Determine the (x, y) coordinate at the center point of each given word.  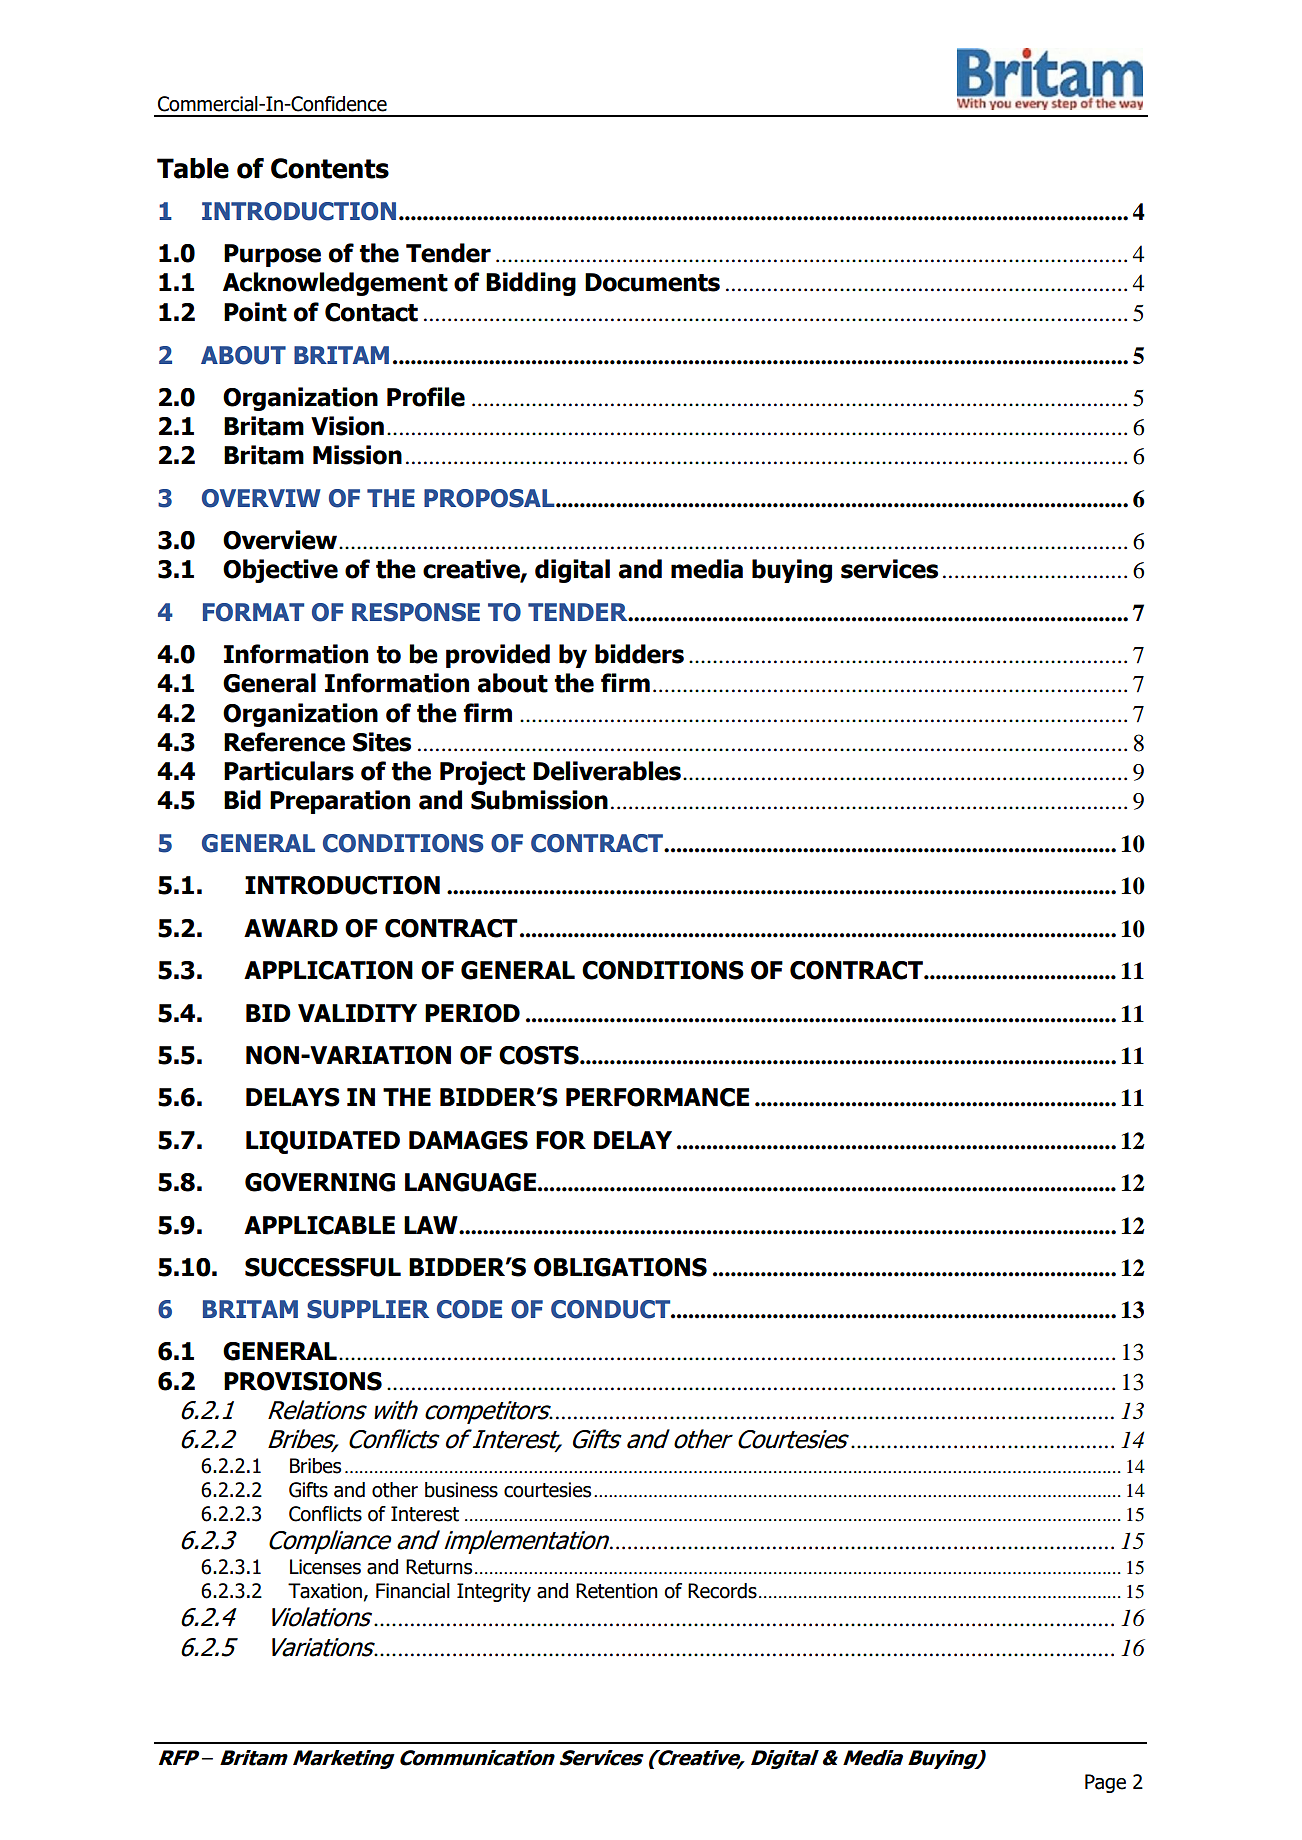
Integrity (494, 1592)
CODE (469, 1309)
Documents (652, 282)
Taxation (325, 1591)
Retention (617, 1591)
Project (482, 773)
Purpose (272, 255)
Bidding (531, 284)
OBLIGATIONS (620, 1267)
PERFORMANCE (657, 1097)
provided (498, 656)
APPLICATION (328, 970)
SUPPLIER (368, 1309)
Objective (280, 571)
